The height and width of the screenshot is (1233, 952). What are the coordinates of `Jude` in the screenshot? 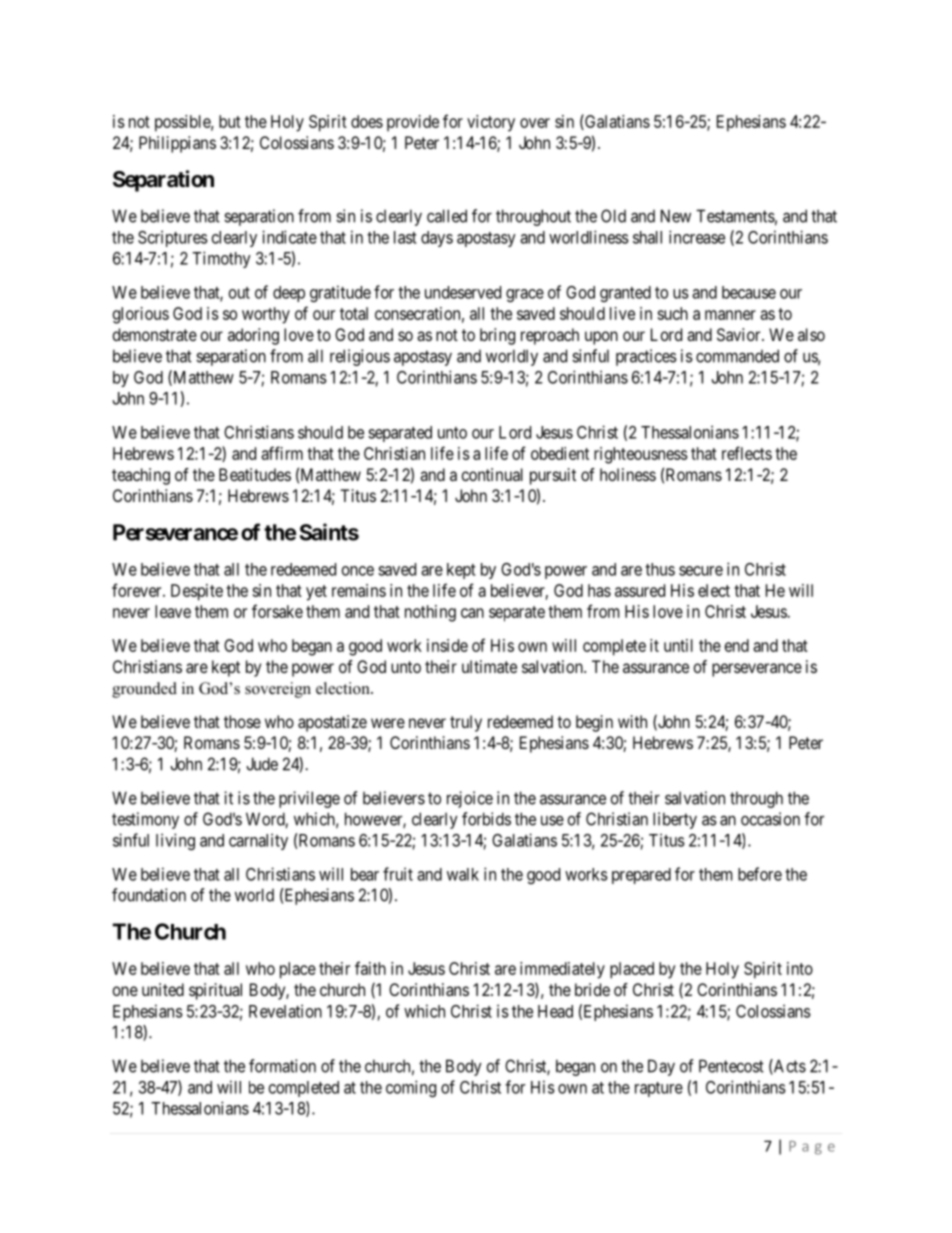 It's located at (262, 764).
